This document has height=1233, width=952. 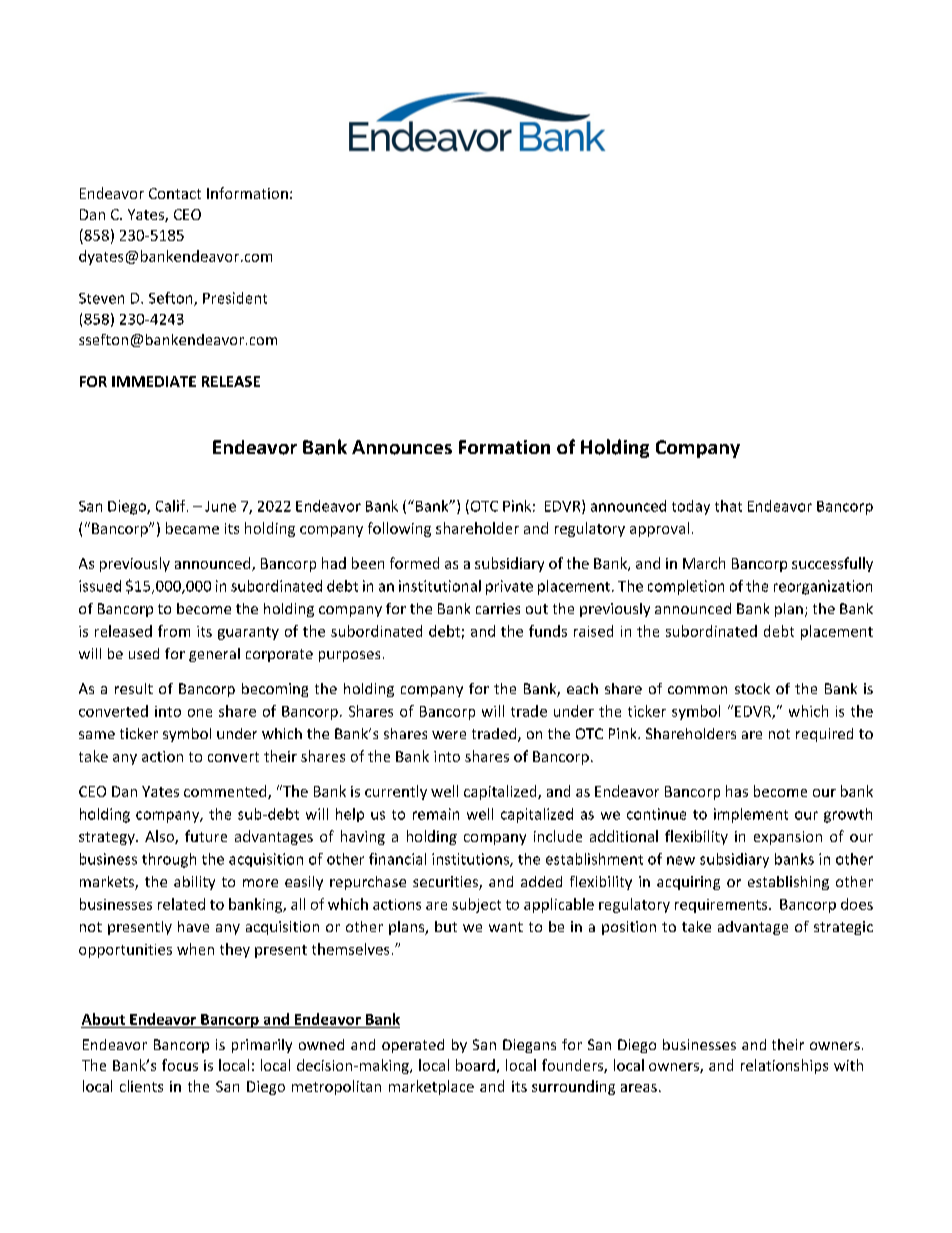 I want to click on commented, so click(x=226, y=792).
